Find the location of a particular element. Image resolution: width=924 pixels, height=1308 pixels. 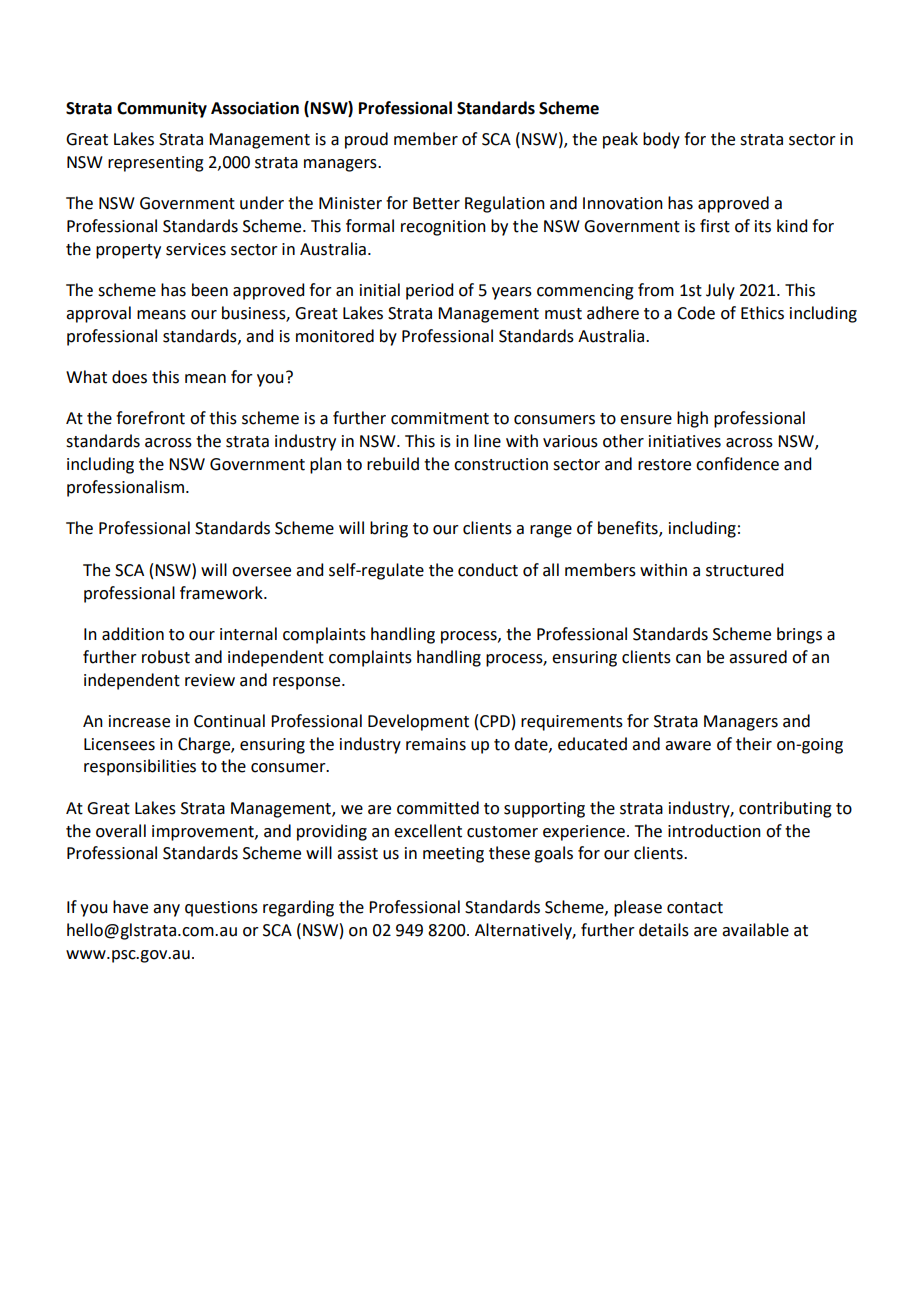

commitment is located at coordinates (440, 418).
